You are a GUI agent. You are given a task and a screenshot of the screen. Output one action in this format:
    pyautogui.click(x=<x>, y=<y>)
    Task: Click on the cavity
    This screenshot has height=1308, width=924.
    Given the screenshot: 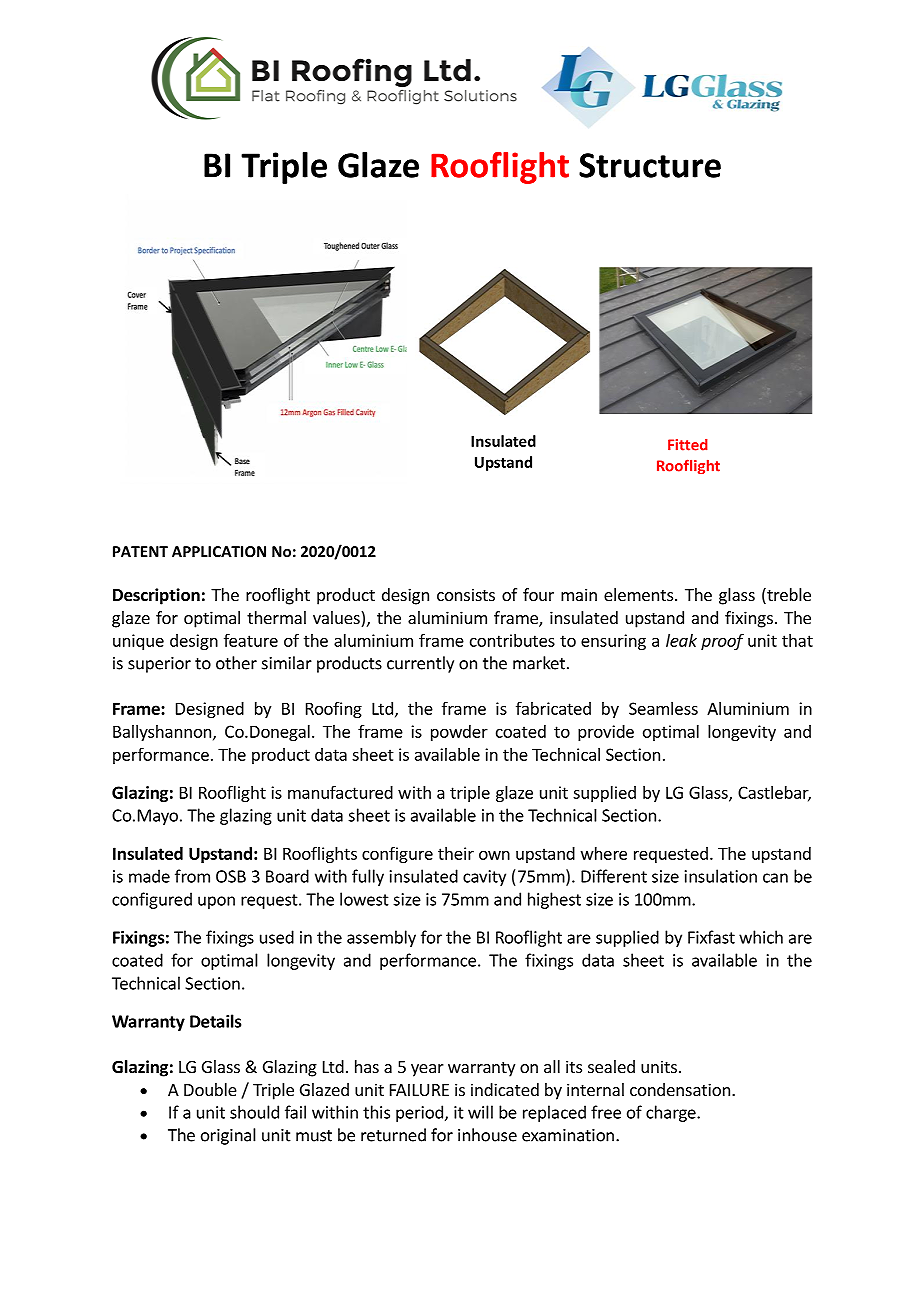 What is the action you would take?
    pyautogui.click(x=484, y=878)
